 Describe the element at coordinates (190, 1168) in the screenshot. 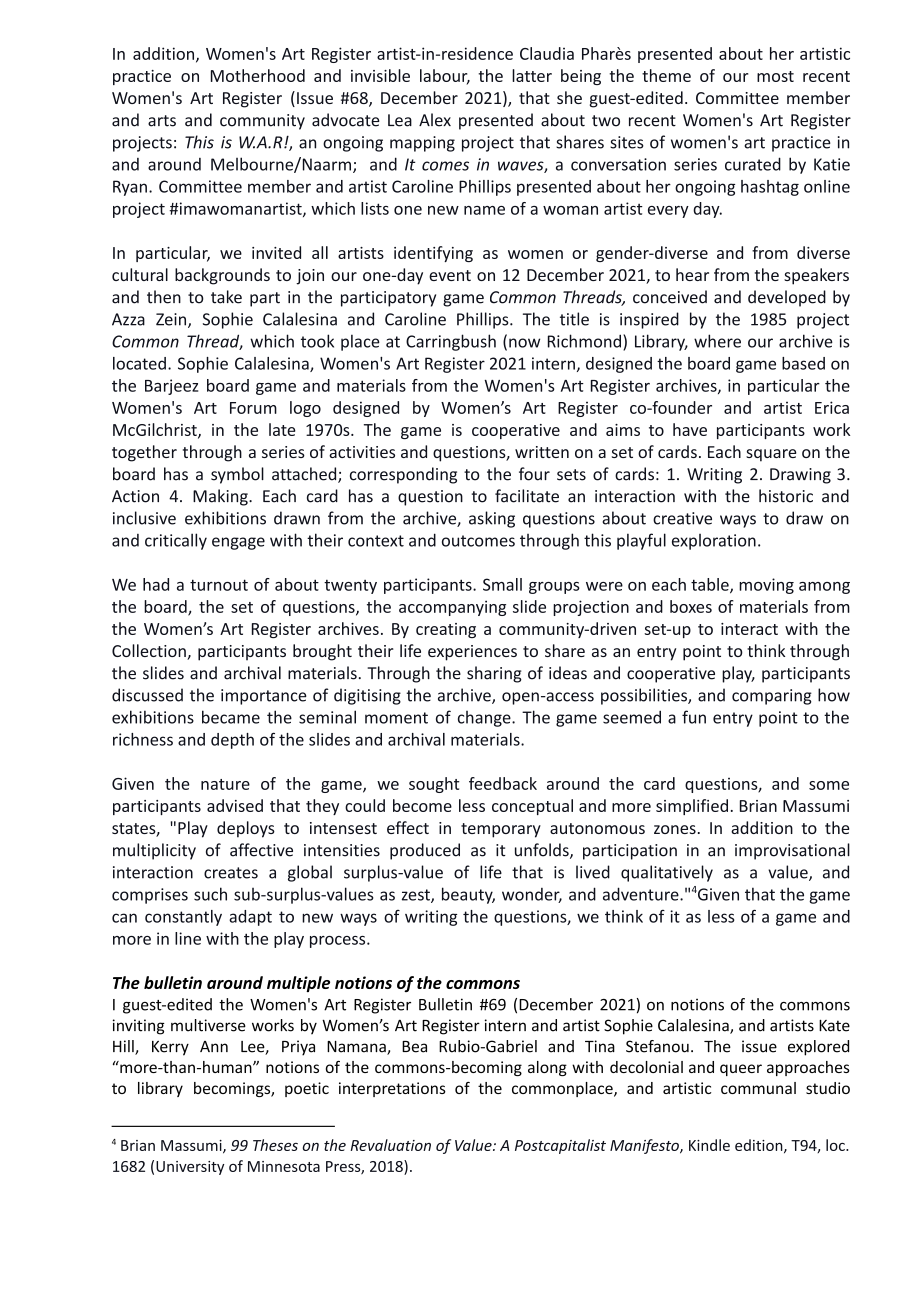

I see `University` at that location.
